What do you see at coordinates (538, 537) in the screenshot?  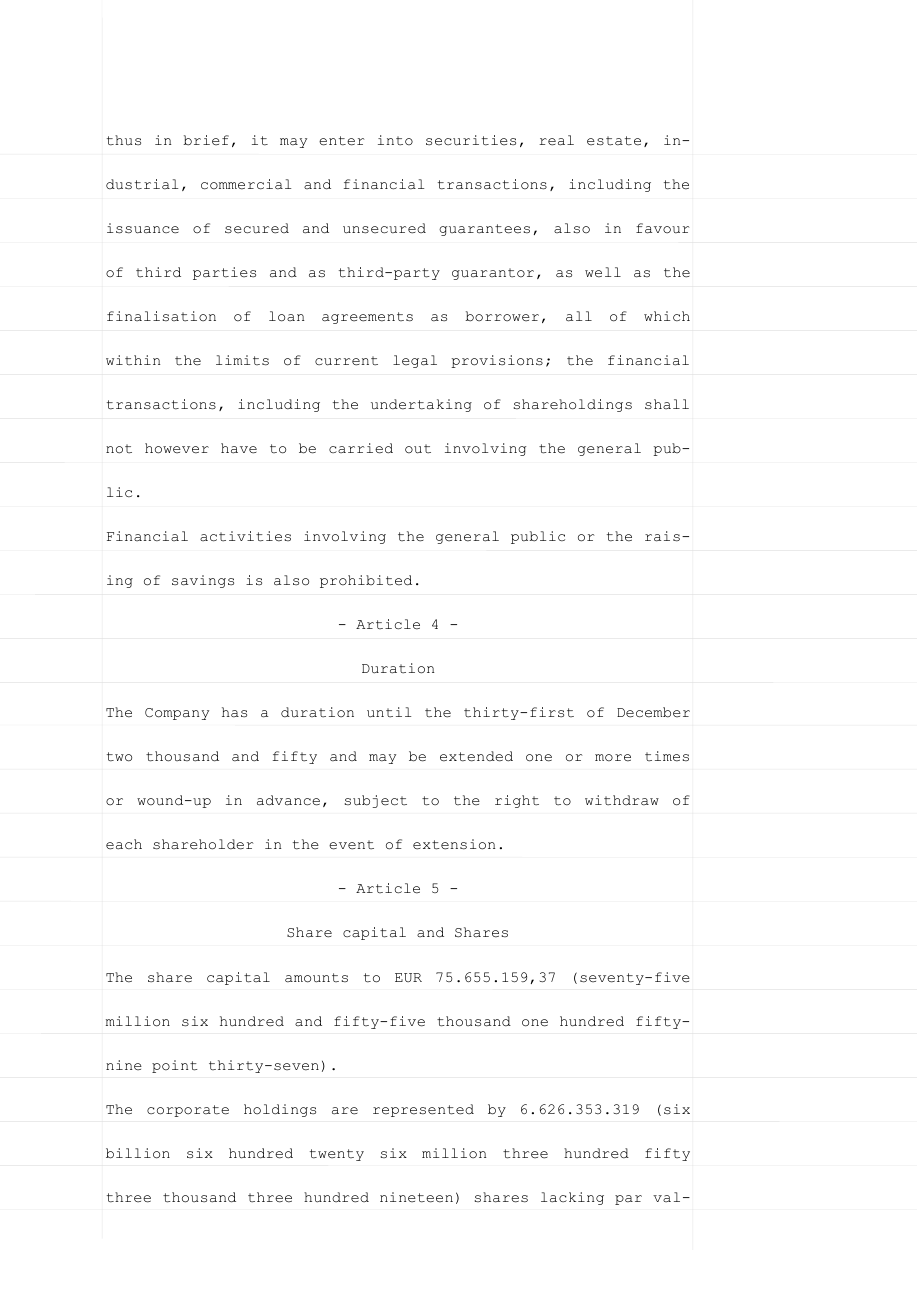 I see `public` at bounding box center [538, 537].
